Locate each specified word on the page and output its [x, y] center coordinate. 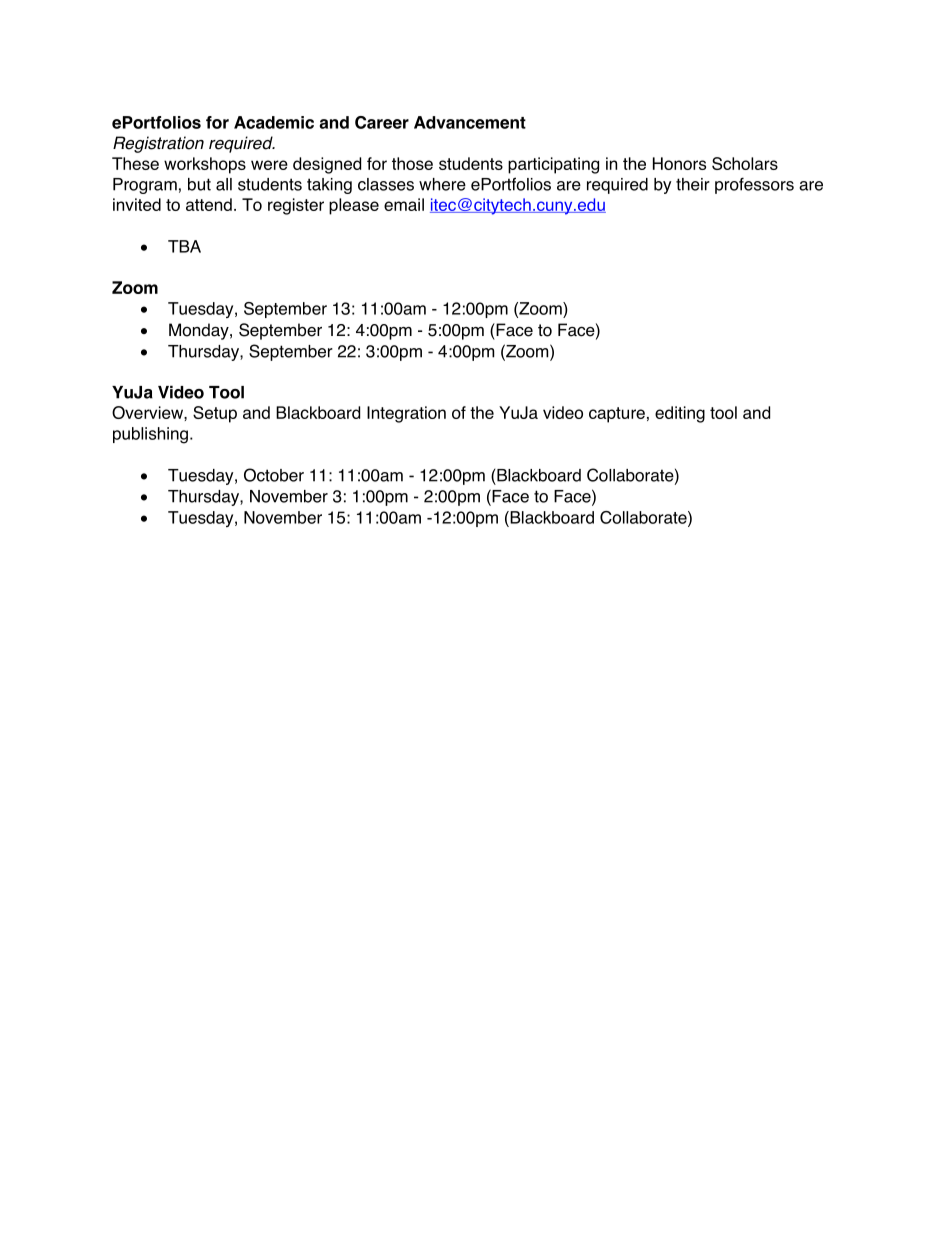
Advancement [470, 122]
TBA [184, 246]
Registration [158, 144]
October [274, 475]
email [404, 204]
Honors [679, 163]
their [693, 184]
